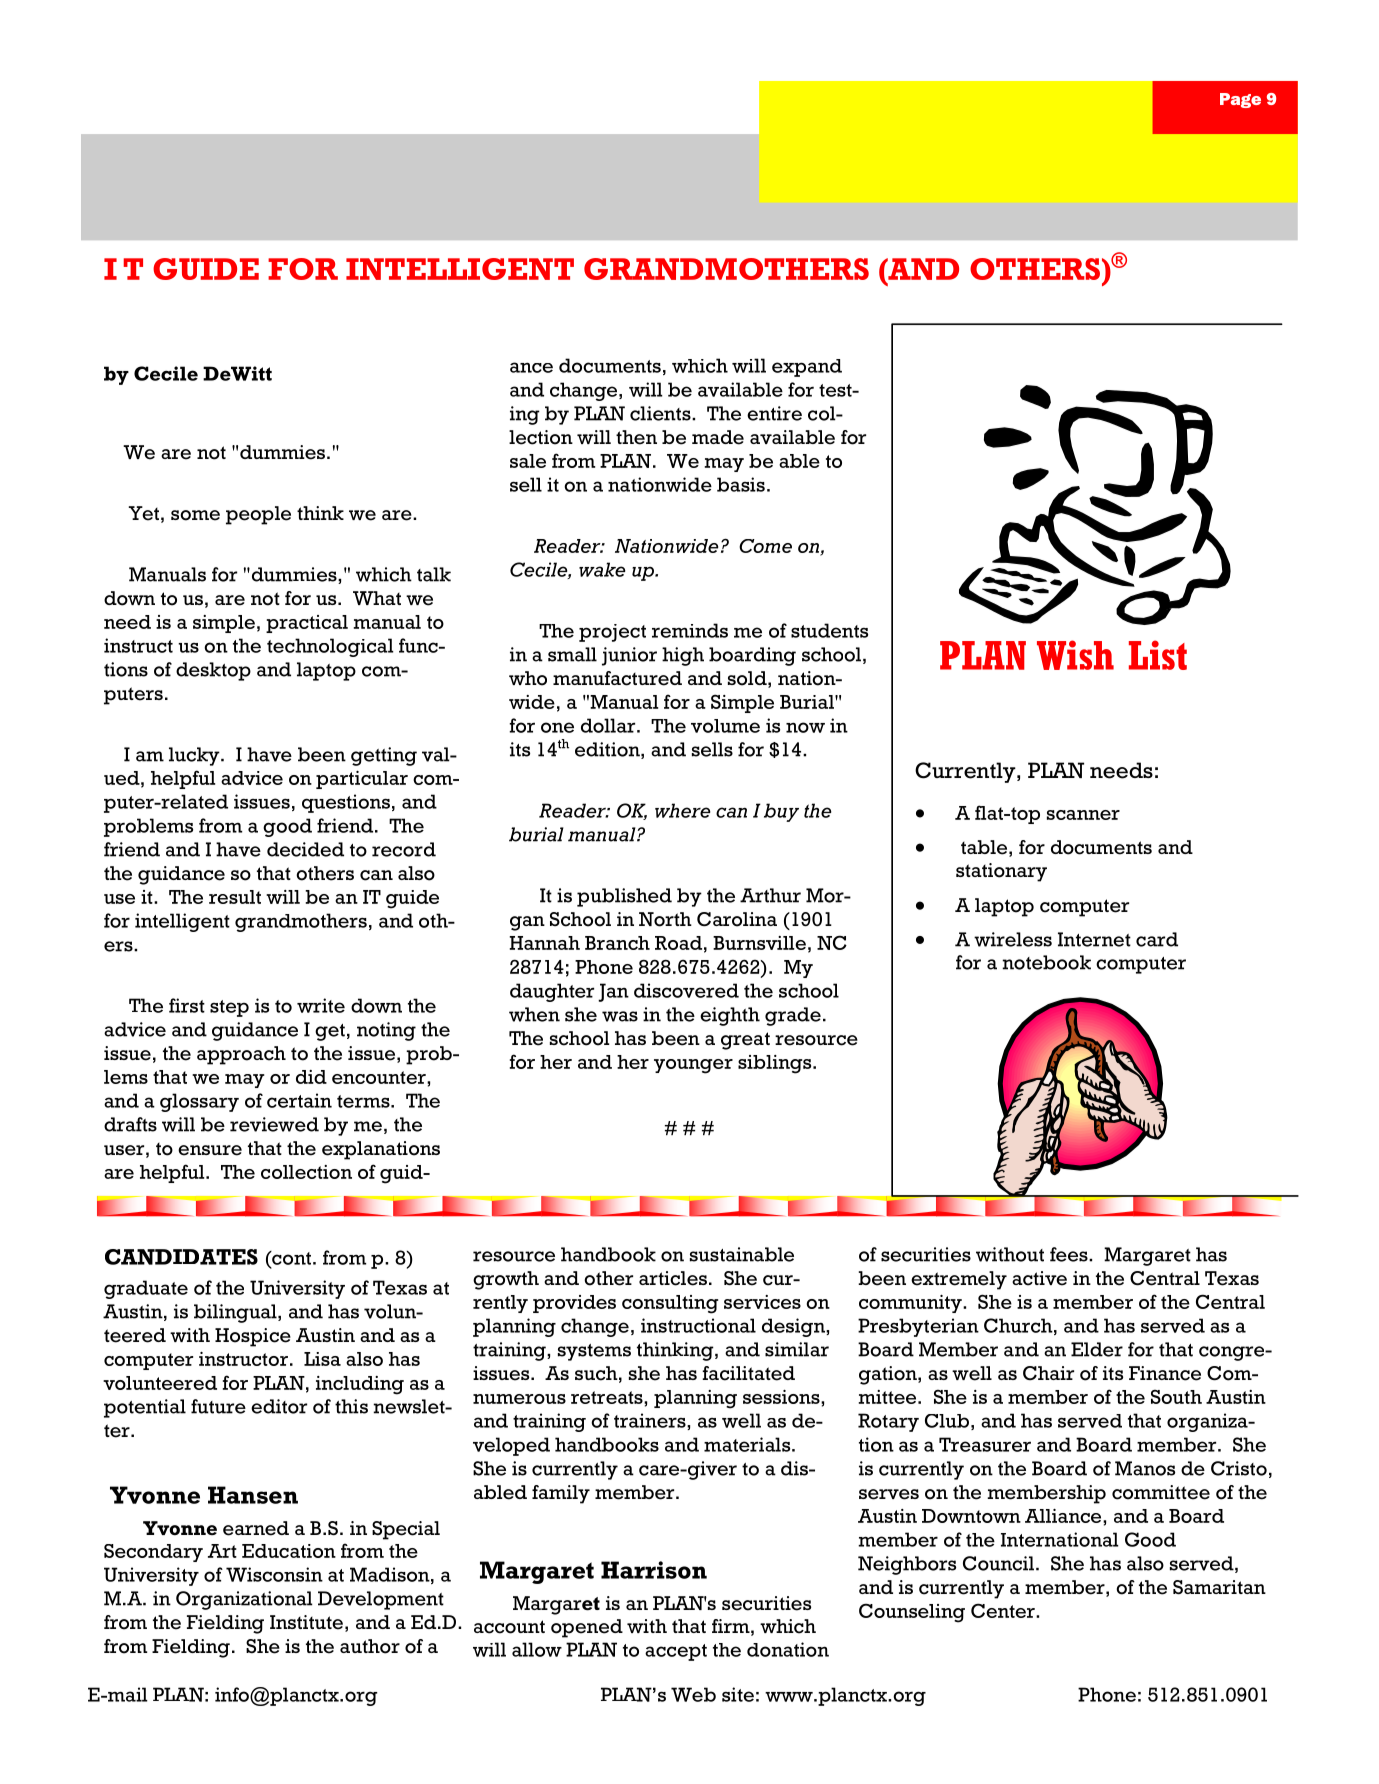  What do you see at coordinates (1240, 100) in the screenshot?
I see `Page` at bounding box center [1240, 100].
